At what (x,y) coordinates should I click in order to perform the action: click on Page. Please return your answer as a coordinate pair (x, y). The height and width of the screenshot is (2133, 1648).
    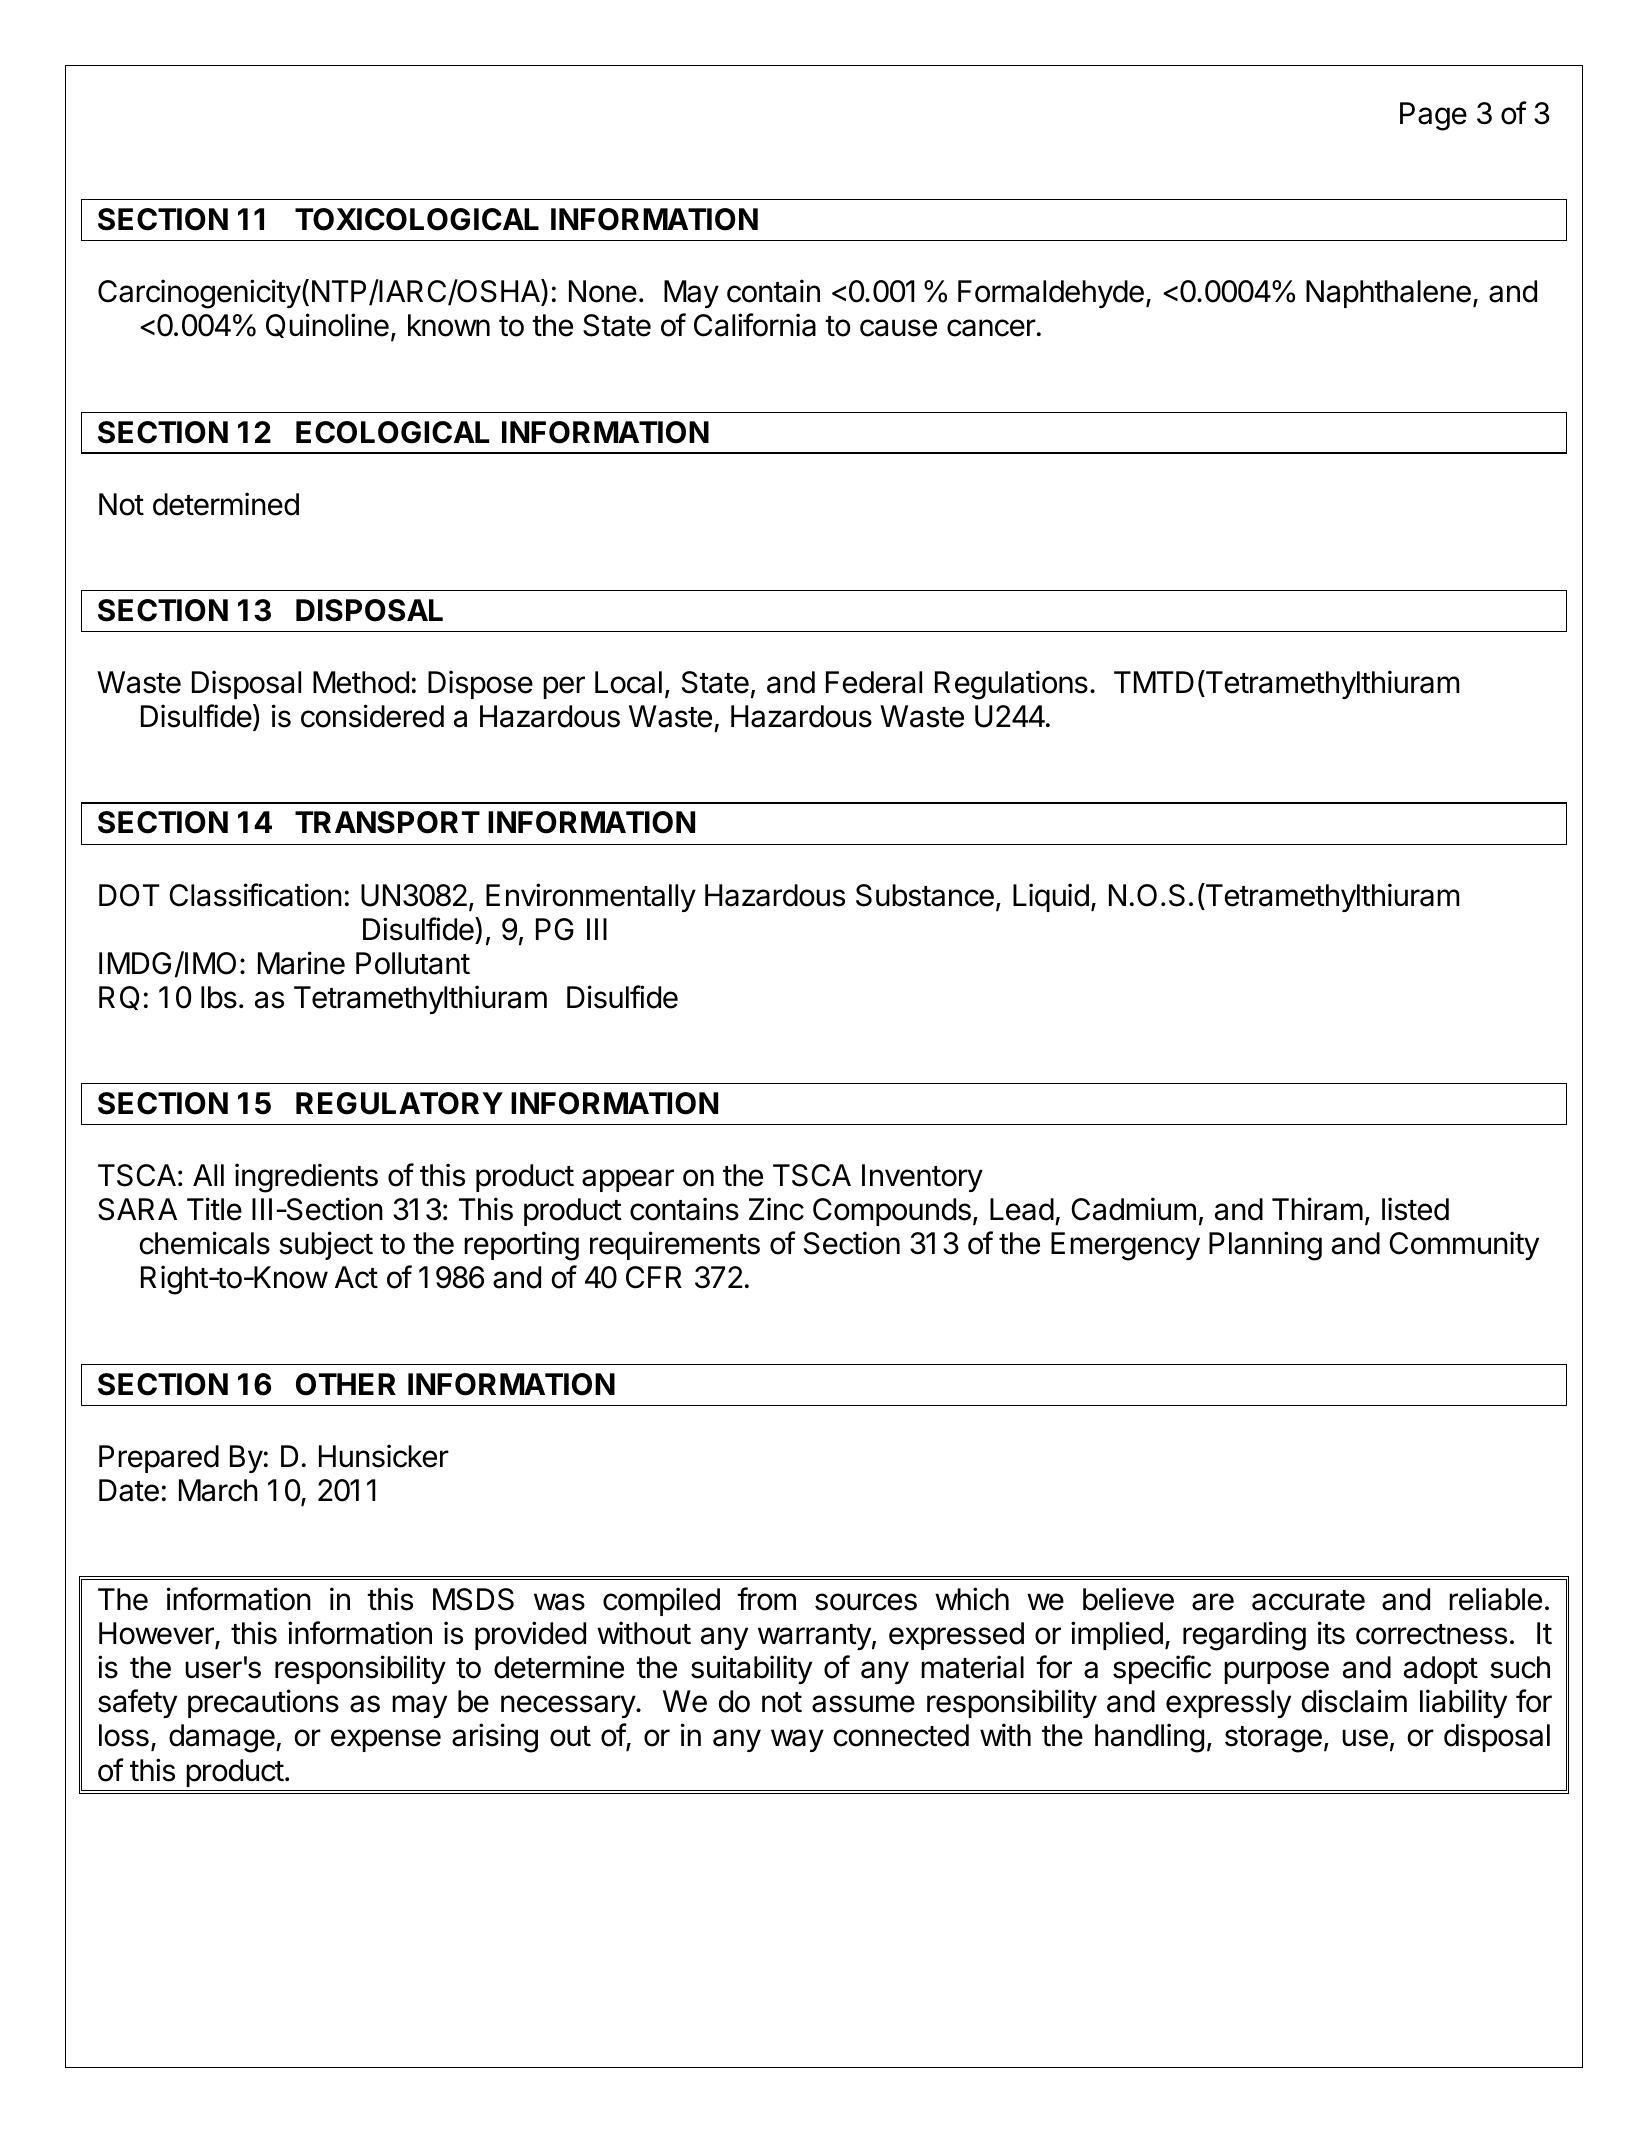
    Looking at the image, I should click on (1433, 116).
